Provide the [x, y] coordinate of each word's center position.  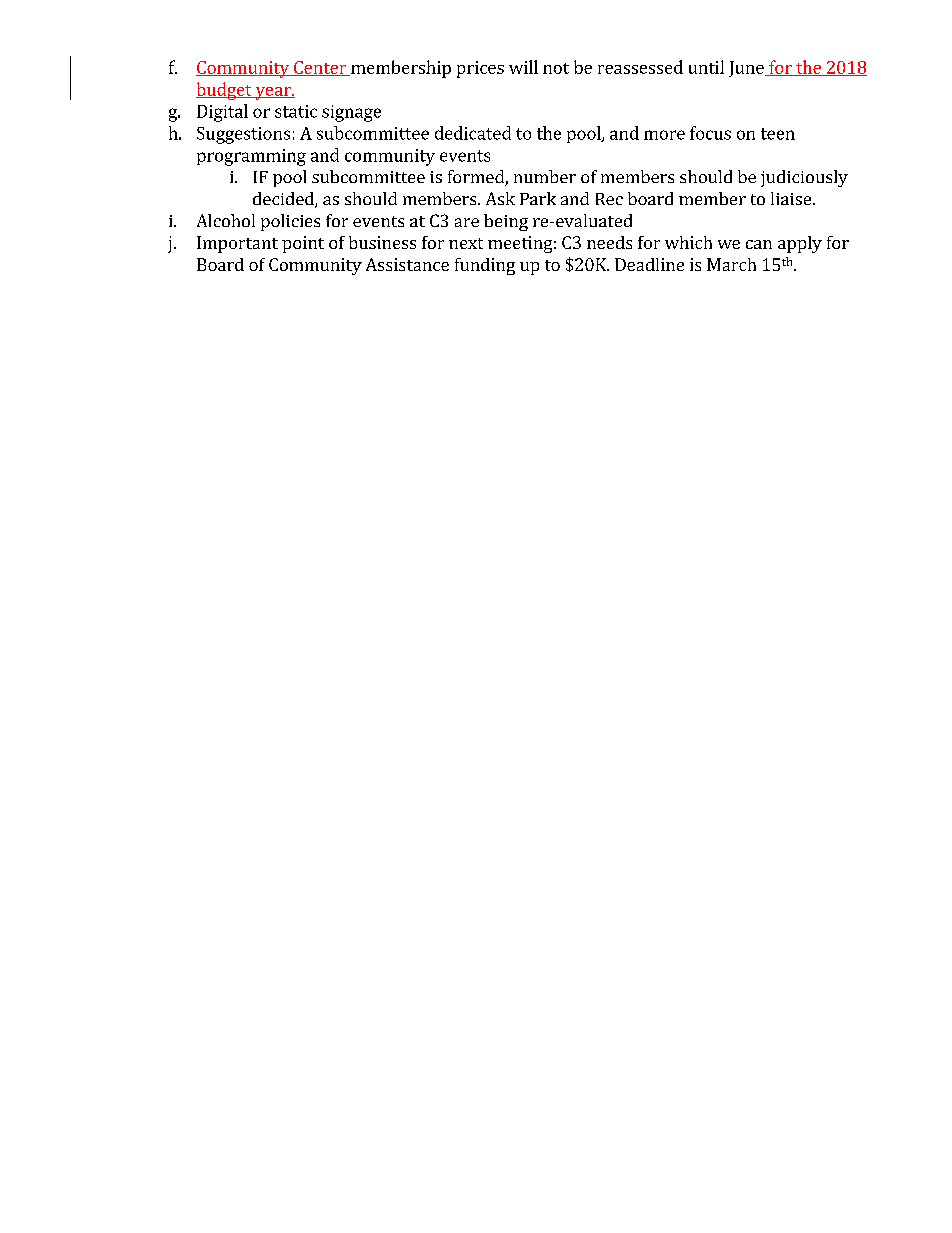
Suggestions [243, 135]
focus [710, 133]
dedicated [473, 133]
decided [284, 200]
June [747, 69]
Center [320, 68]
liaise [792, 198]
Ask [500, 198]
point [303, 244]
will [523, 67]
